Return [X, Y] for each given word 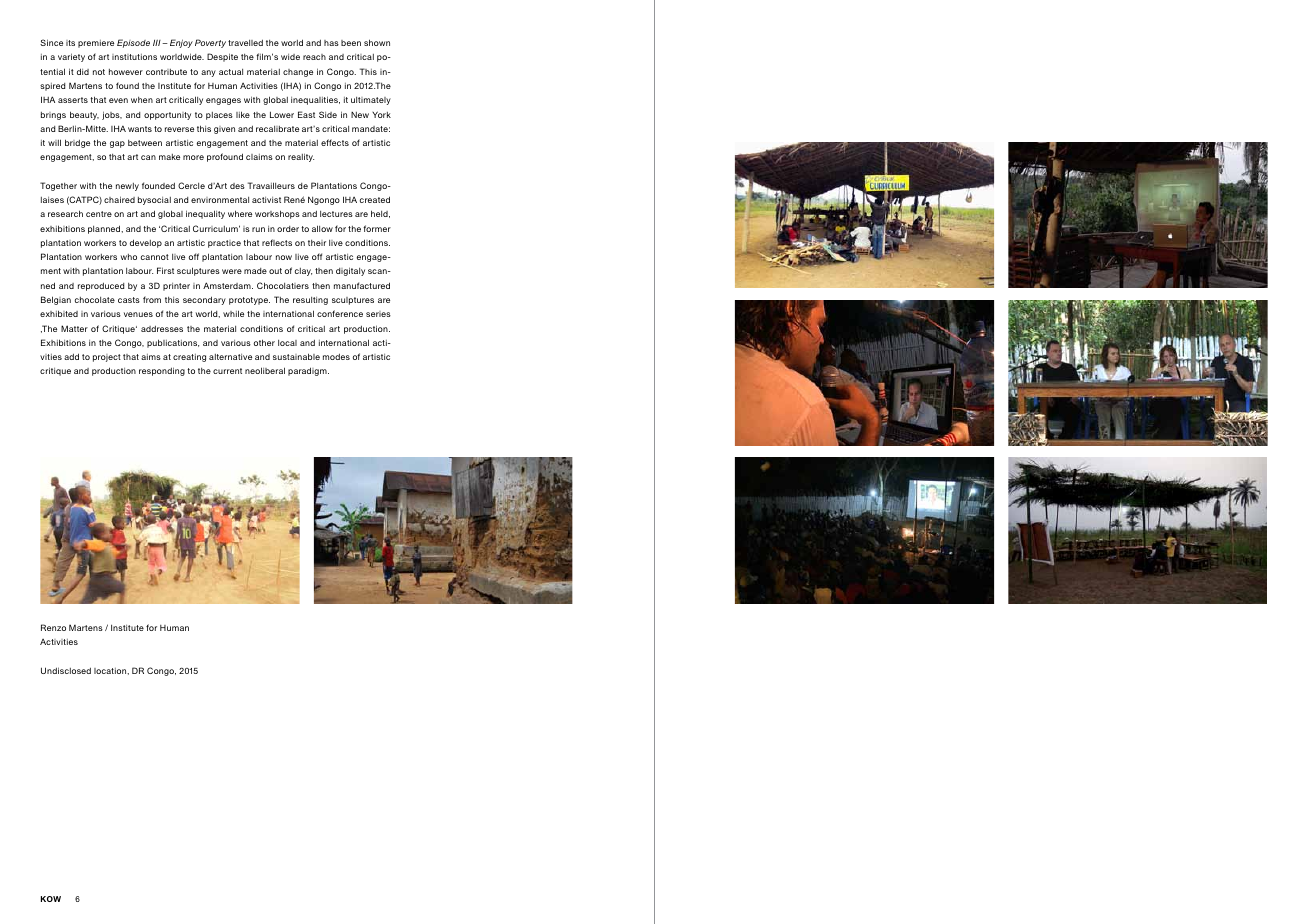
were [232, 271]
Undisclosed [66, 670]
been [351, 43]
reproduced [101, 286]
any [208, 73]
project [107, 358]
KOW [51, 899]
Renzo [53, 627]
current [227, 371]
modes [336, 356]
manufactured [362, 285]
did [83, 71]
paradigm [308, 371]
